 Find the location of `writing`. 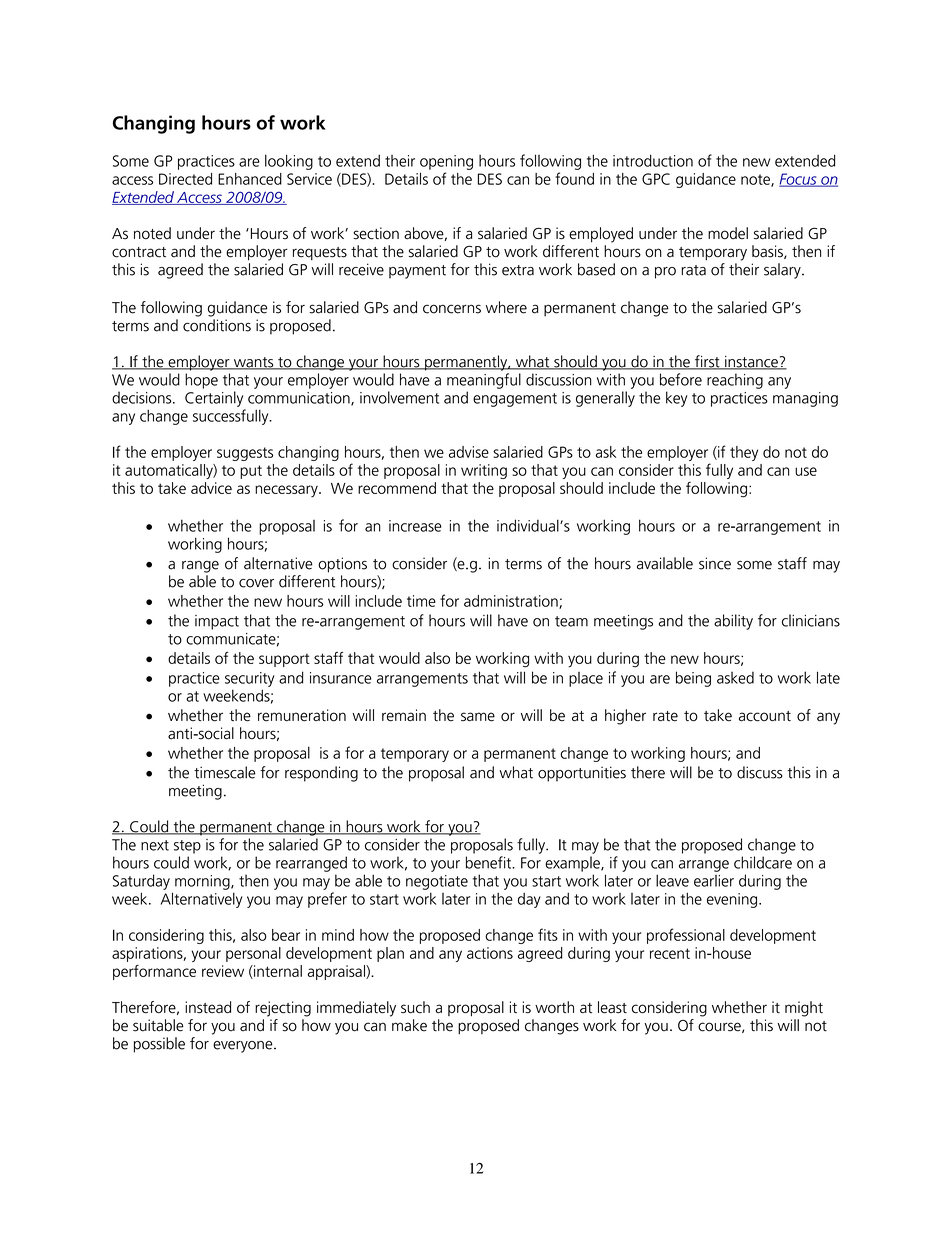

writing is located at coordinates (484, 471).
